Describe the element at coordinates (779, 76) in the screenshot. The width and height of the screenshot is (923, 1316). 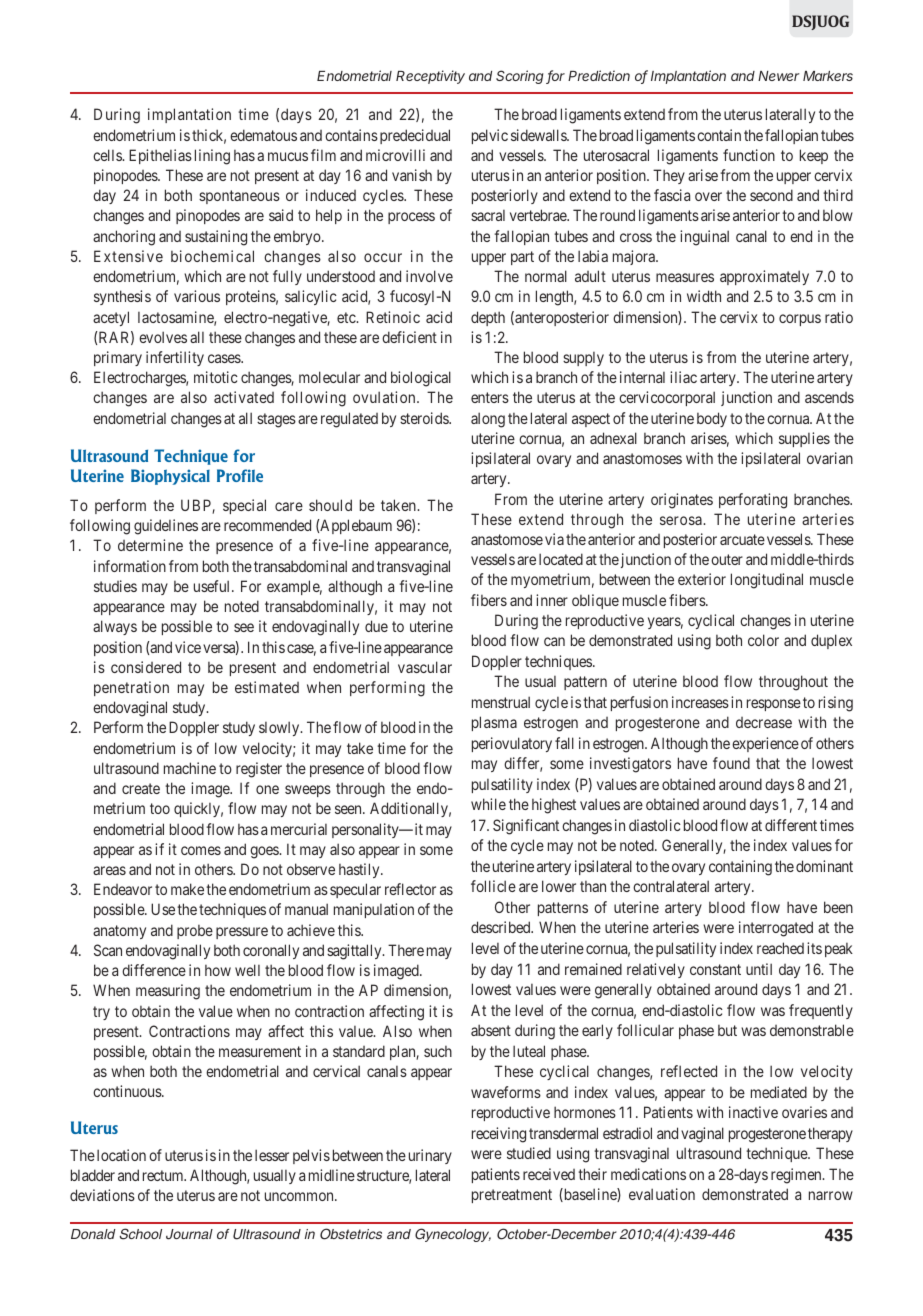
I see `Newer` at that location.
